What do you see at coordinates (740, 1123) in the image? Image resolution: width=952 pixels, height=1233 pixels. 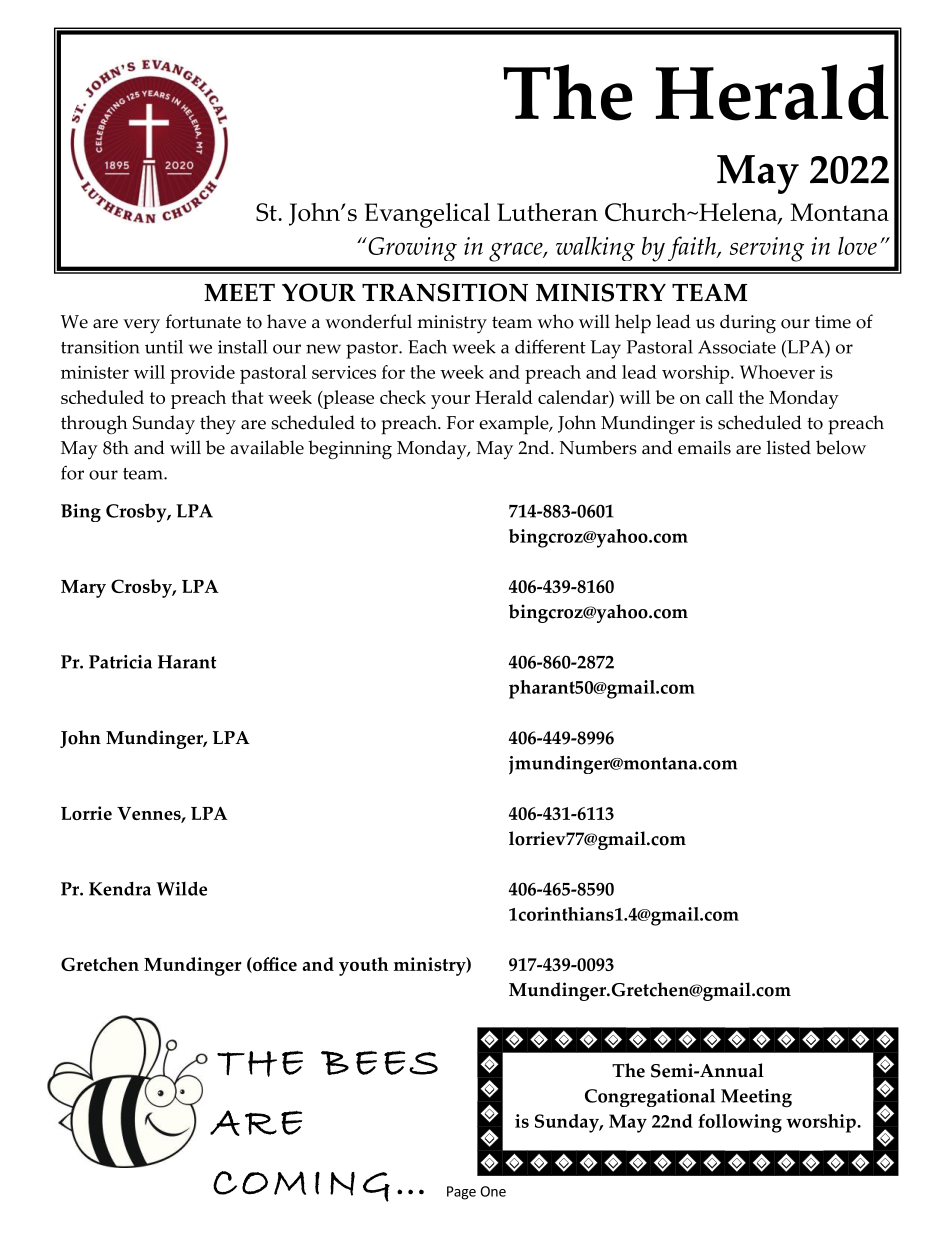 I see `following` at bounding box center [740, 1123].
